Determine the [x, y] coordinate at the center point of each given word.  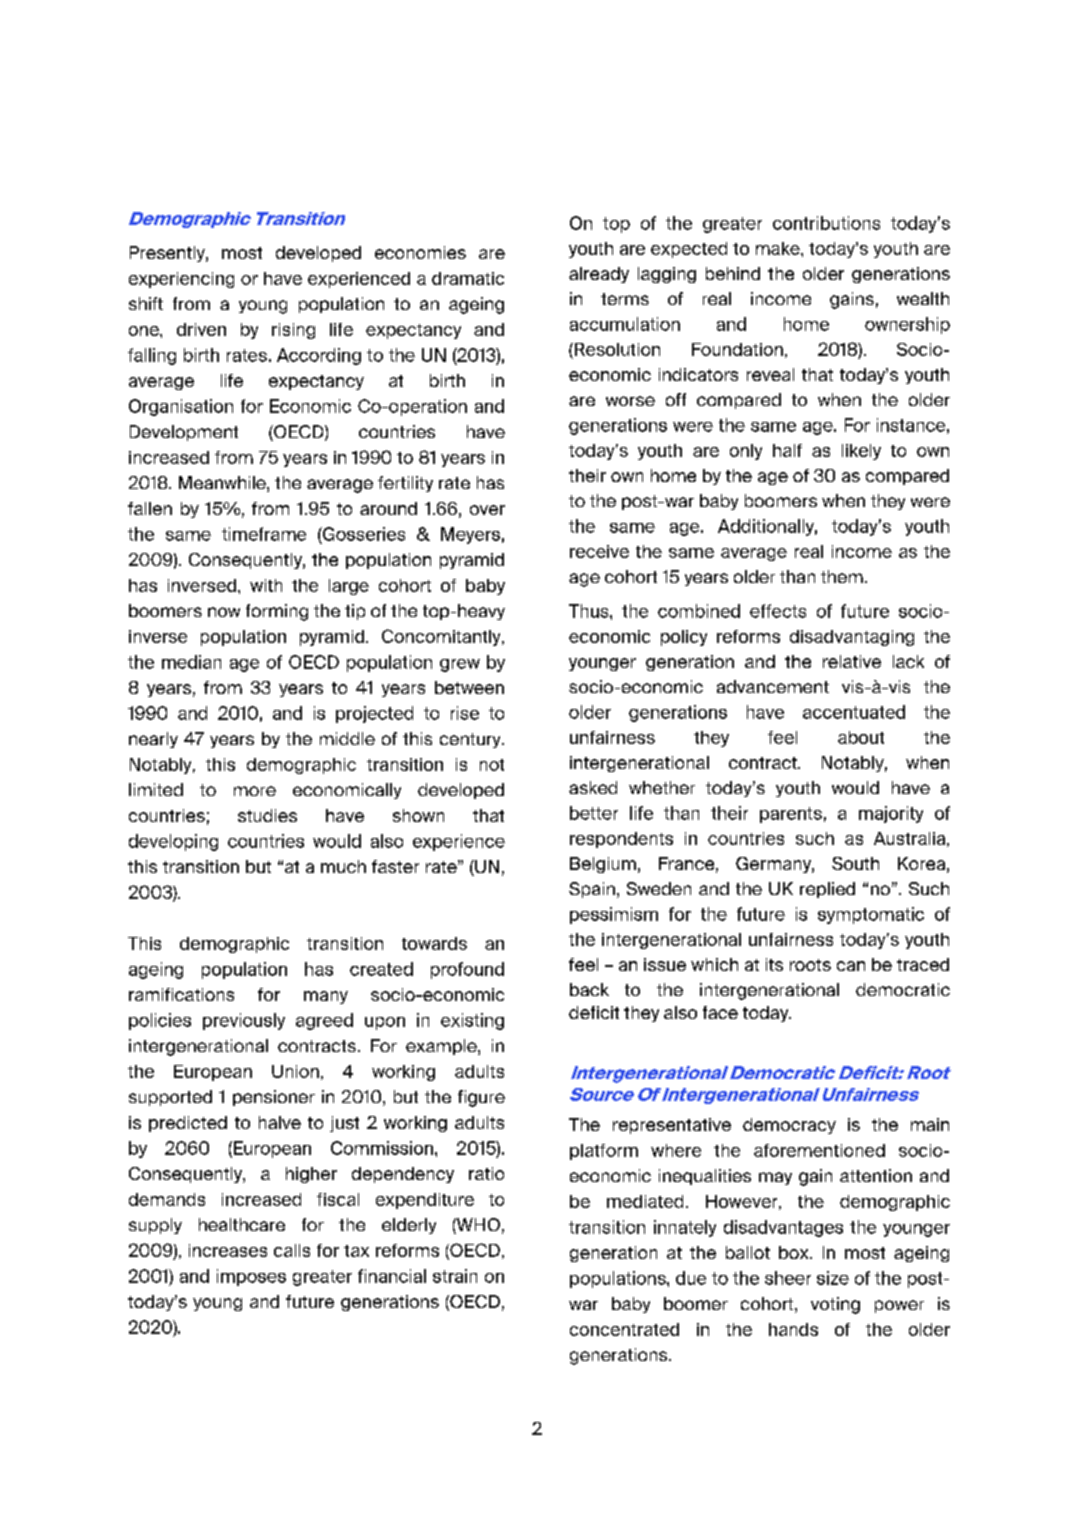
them [842, 576]
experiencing [181, 280]
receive [599, 551]
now [224, 612]
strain [455, 1276]
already [599, 275]
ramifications [181, 994]
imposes [251, 1277]
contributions [826, 223]
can [851, 966]
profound [467, 970]
